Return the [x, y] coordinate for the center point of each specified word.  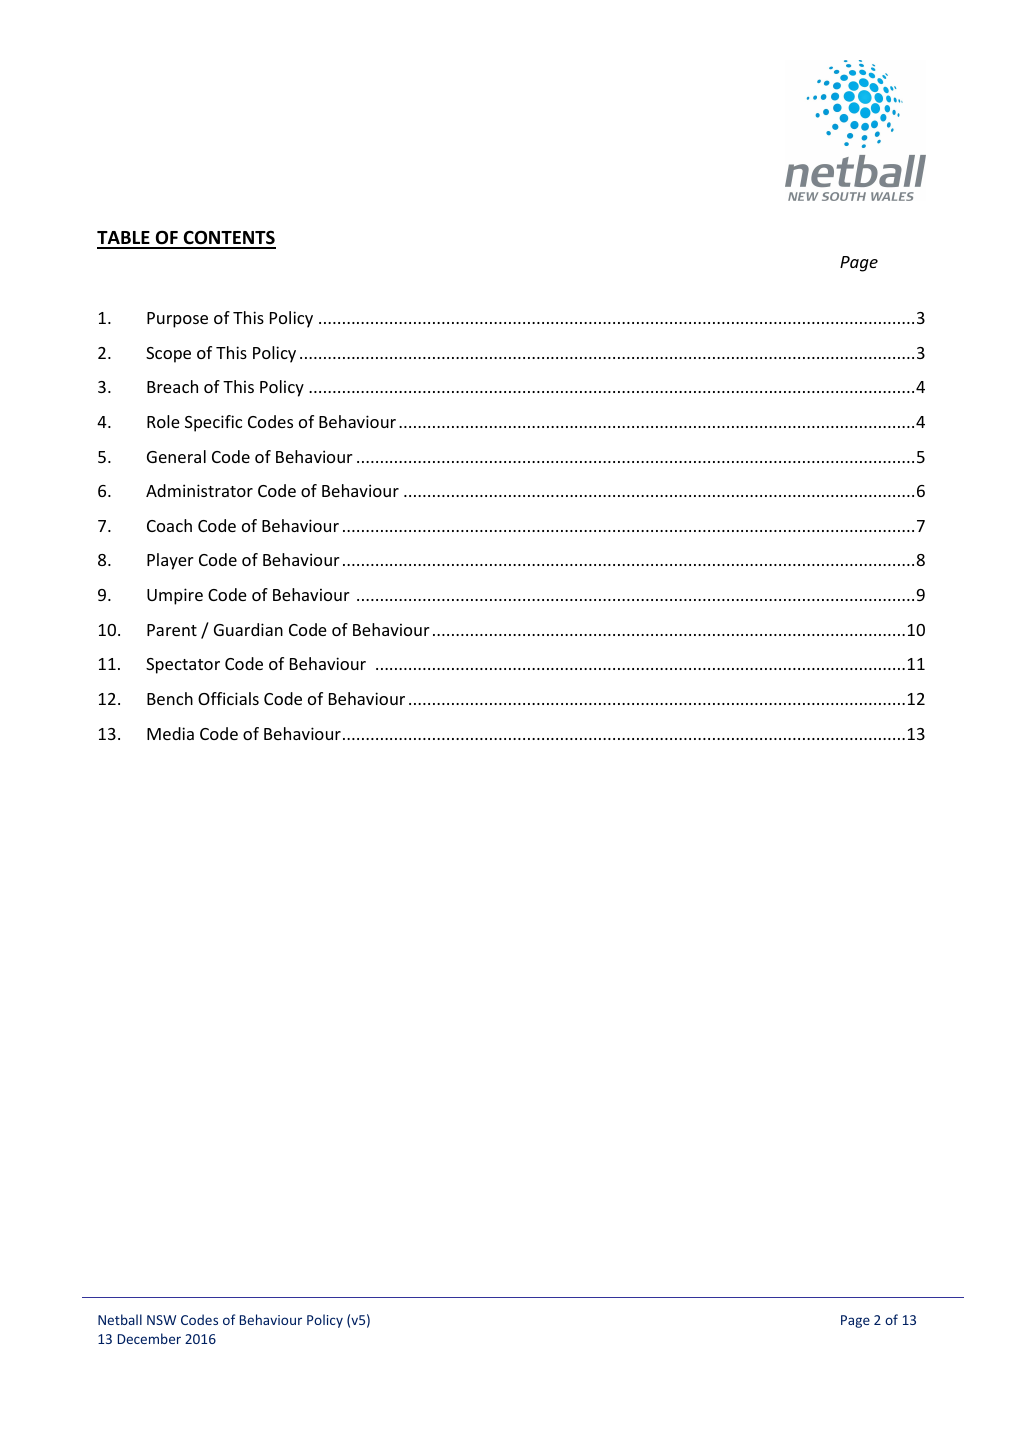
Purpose [177, 320]
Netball [120, 1319]
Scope [168, 355]
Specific [213, 423]
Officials [228, 698]
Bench [170, 698]
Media [170, 733]
